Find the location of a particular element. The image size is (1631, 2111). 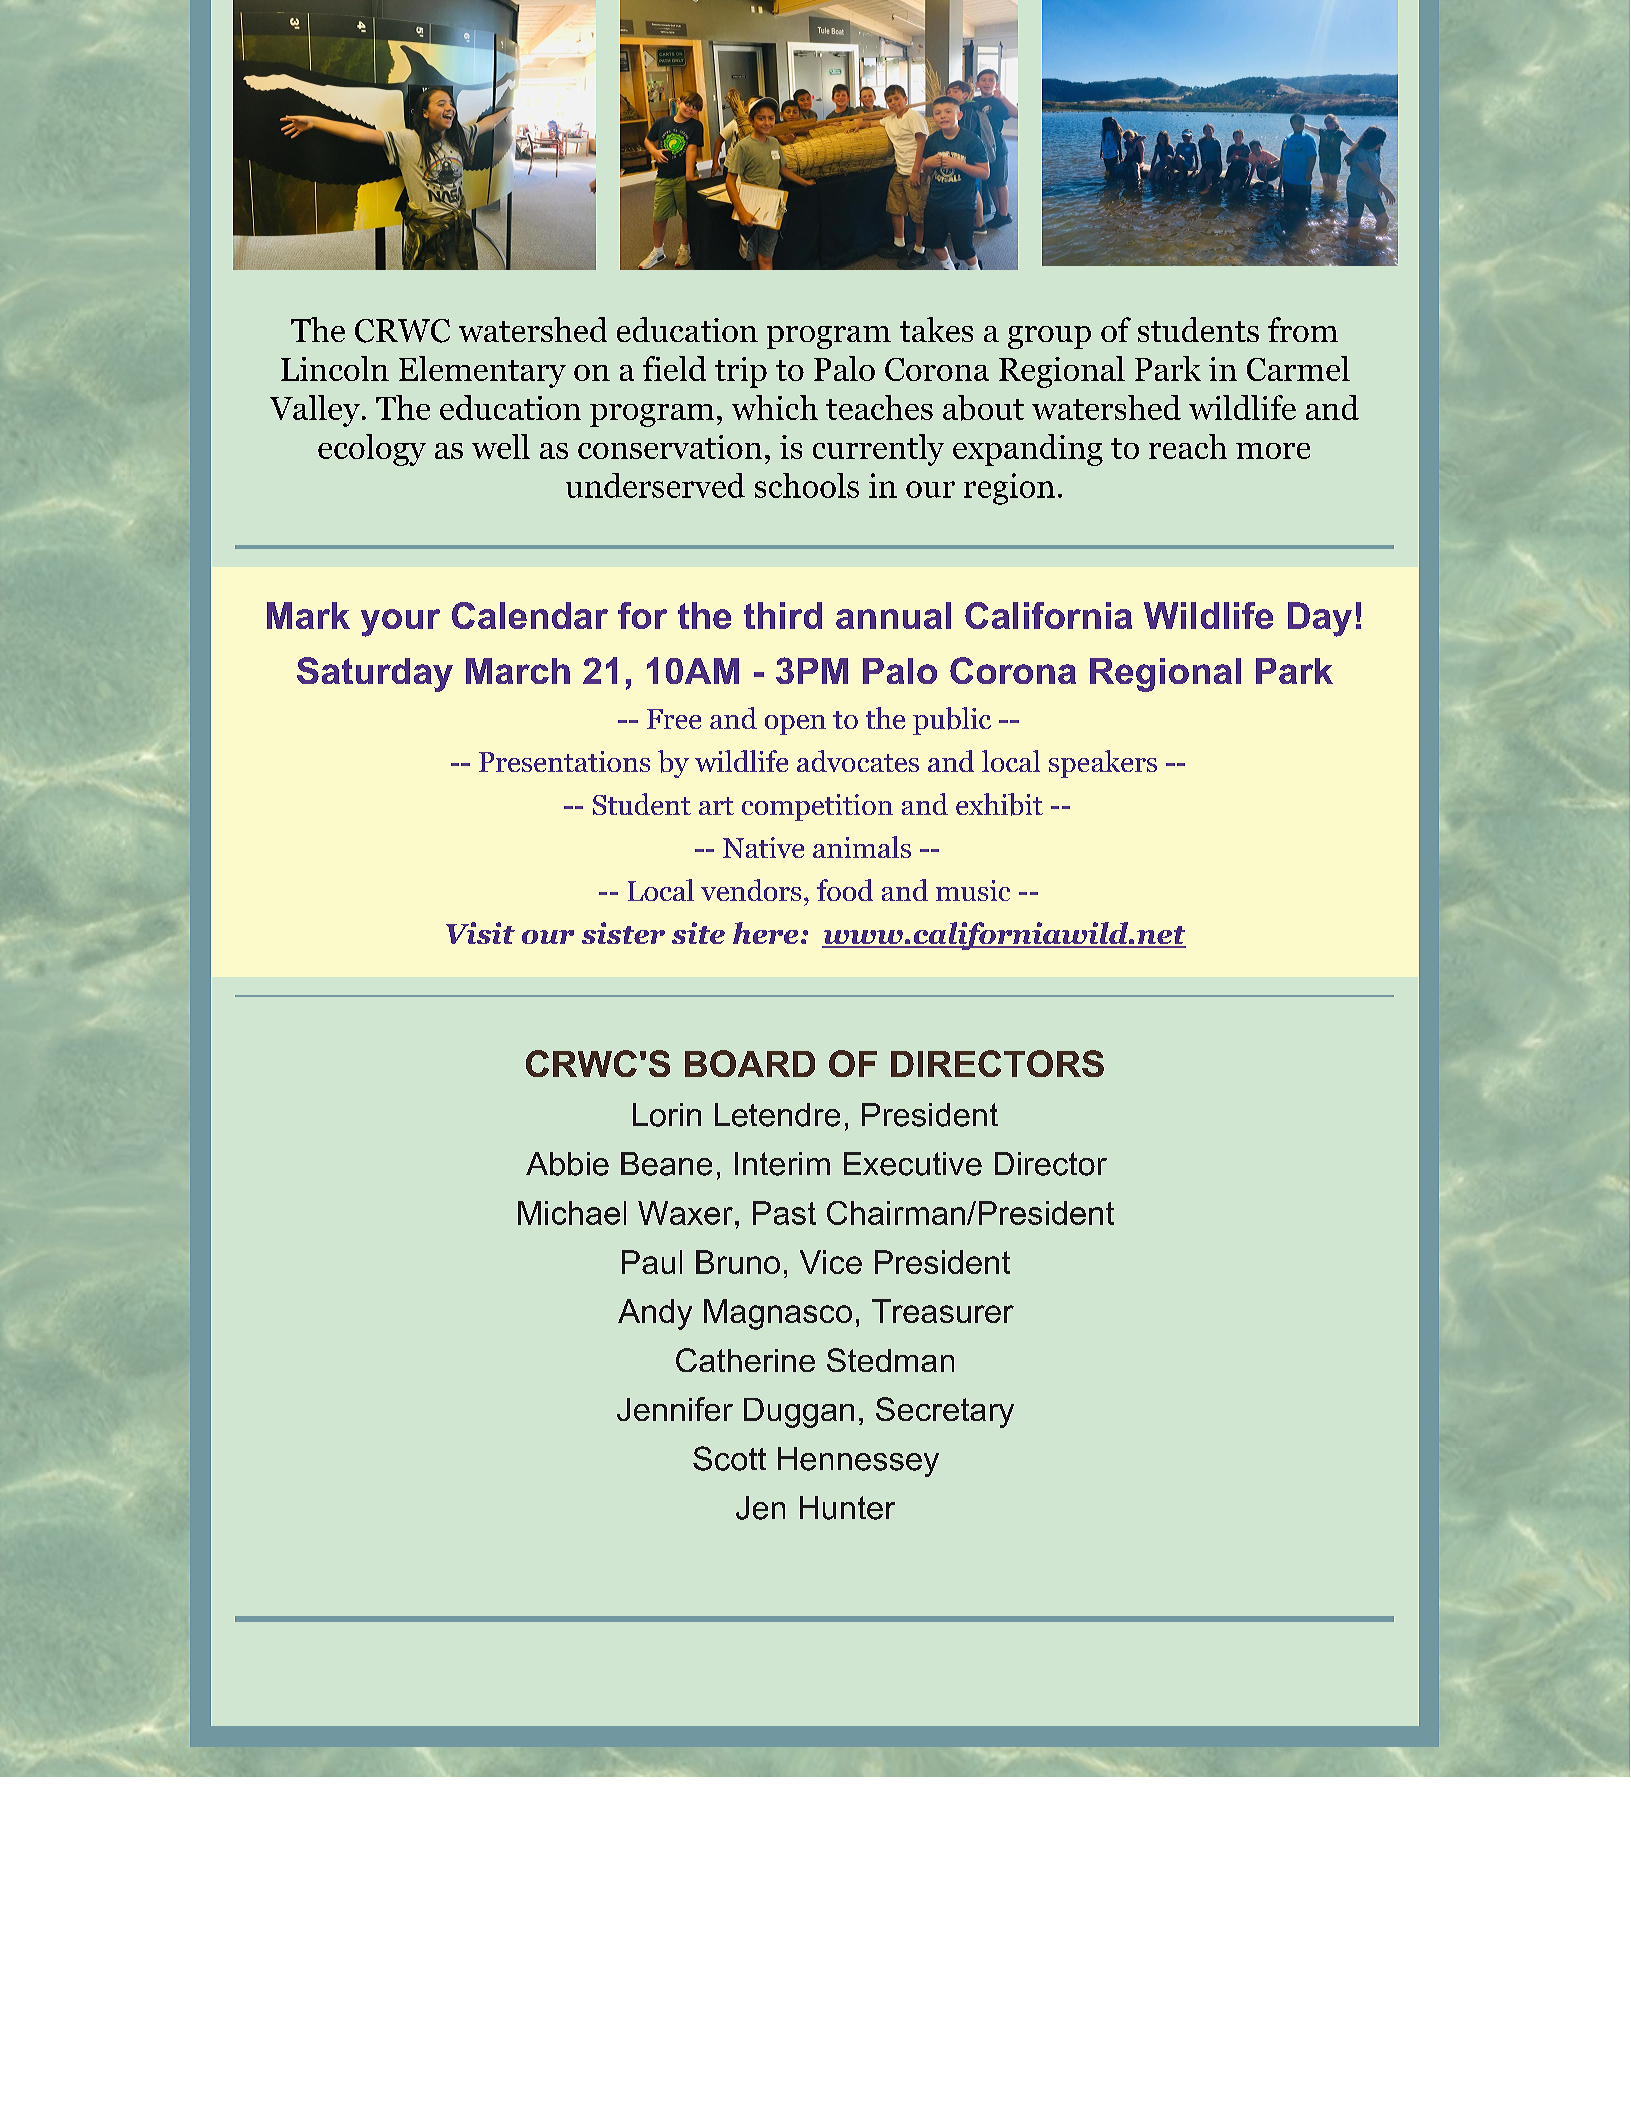

Elementary is located at coordinates (482, 372).
